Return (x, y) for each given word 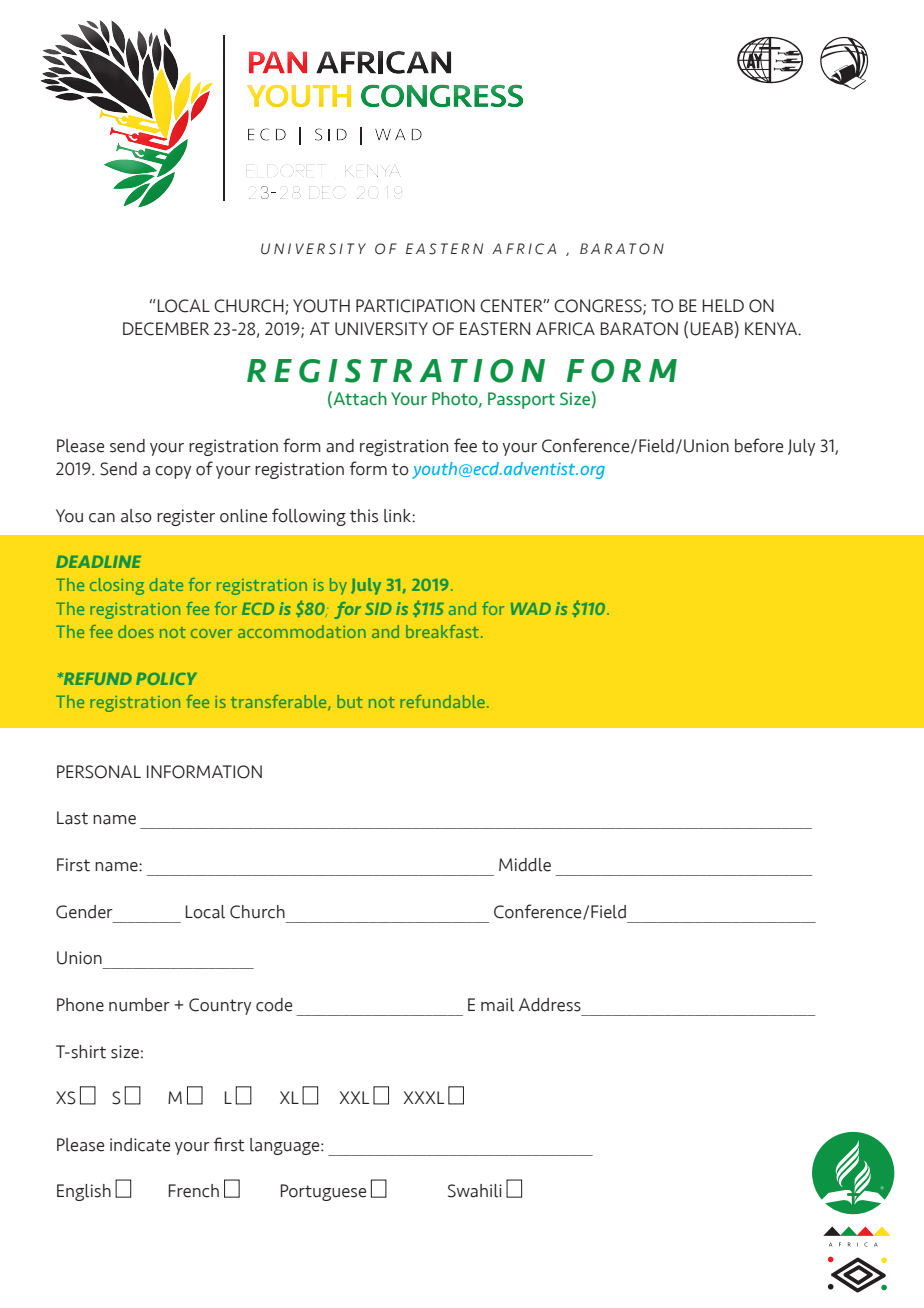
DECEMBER (166, 329)
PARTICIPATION (415, 306)
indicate (140, 1145)
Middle (525, 865)
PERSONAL (99, 772)
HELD (723, 305)
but (350, 701)
